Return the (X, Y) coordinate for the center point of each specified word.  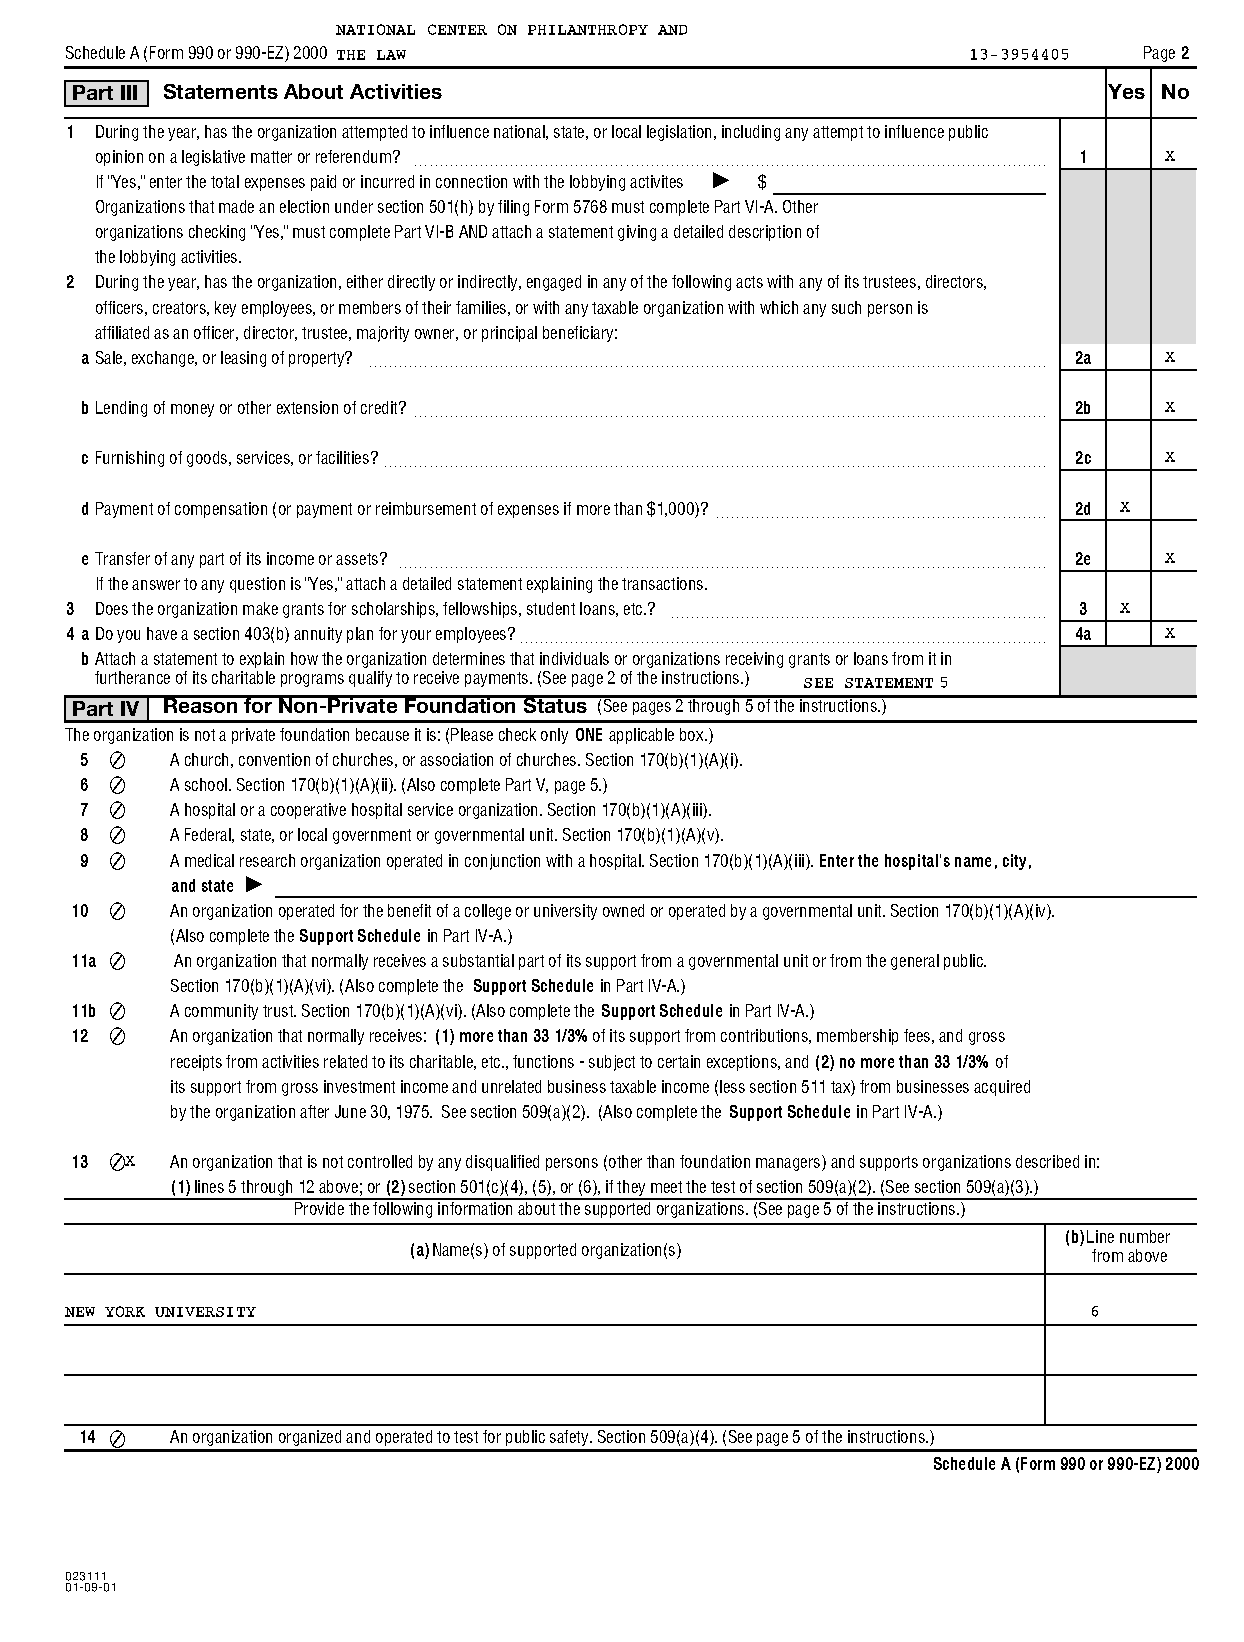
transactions (664, 583)
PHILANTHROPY (588, 29)
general (915, 962)
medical (209, 860)
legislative (213, 158)
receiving (754, 660)
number (1145, 1236)
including (751, 133)
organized (310, 1438)
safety (570, 1438)
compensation (221, 510)
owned (623, 910)
